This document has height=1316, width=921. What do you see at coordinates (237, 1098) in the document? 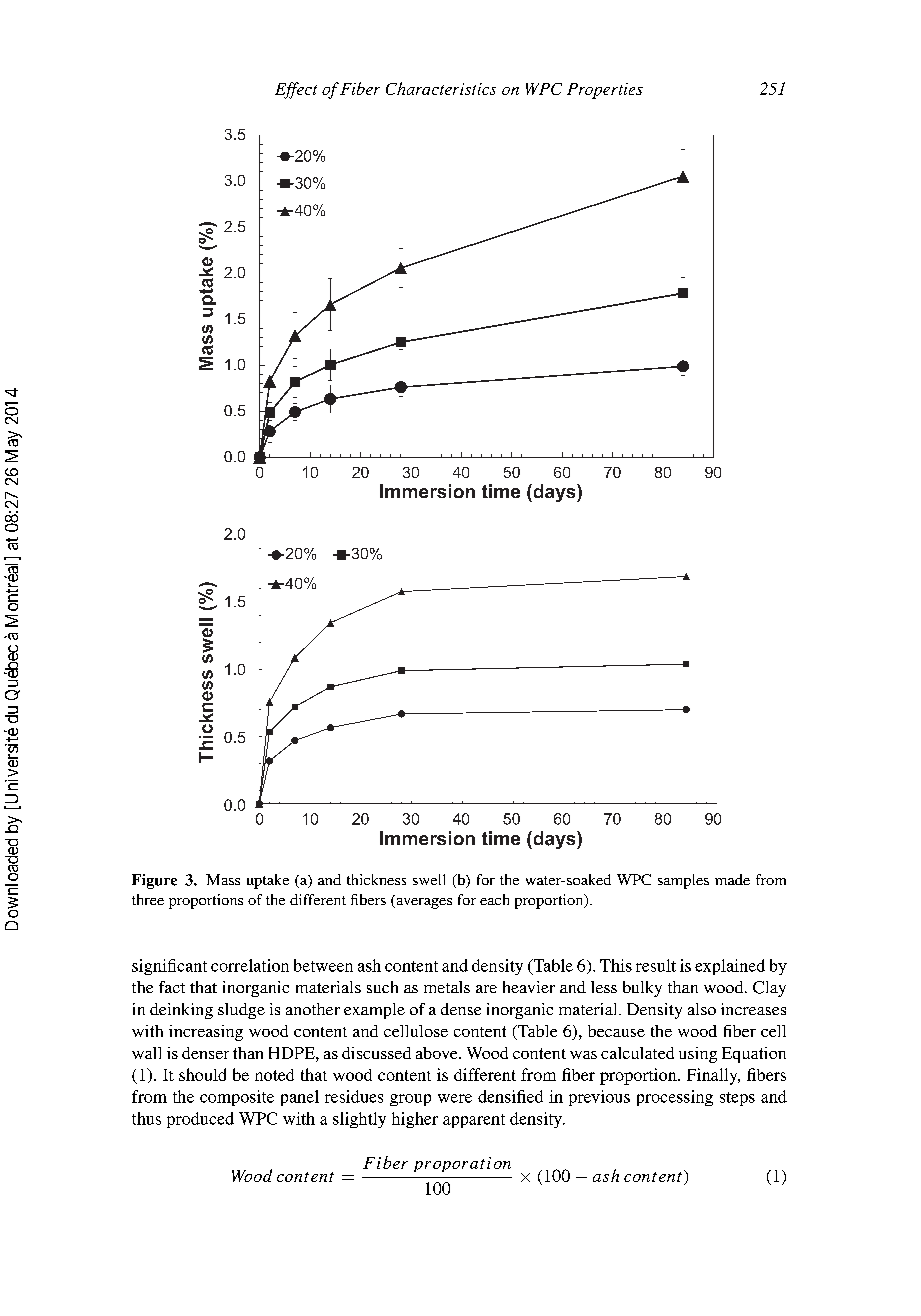
I see `composite` at bounding box center [237, 1098].
